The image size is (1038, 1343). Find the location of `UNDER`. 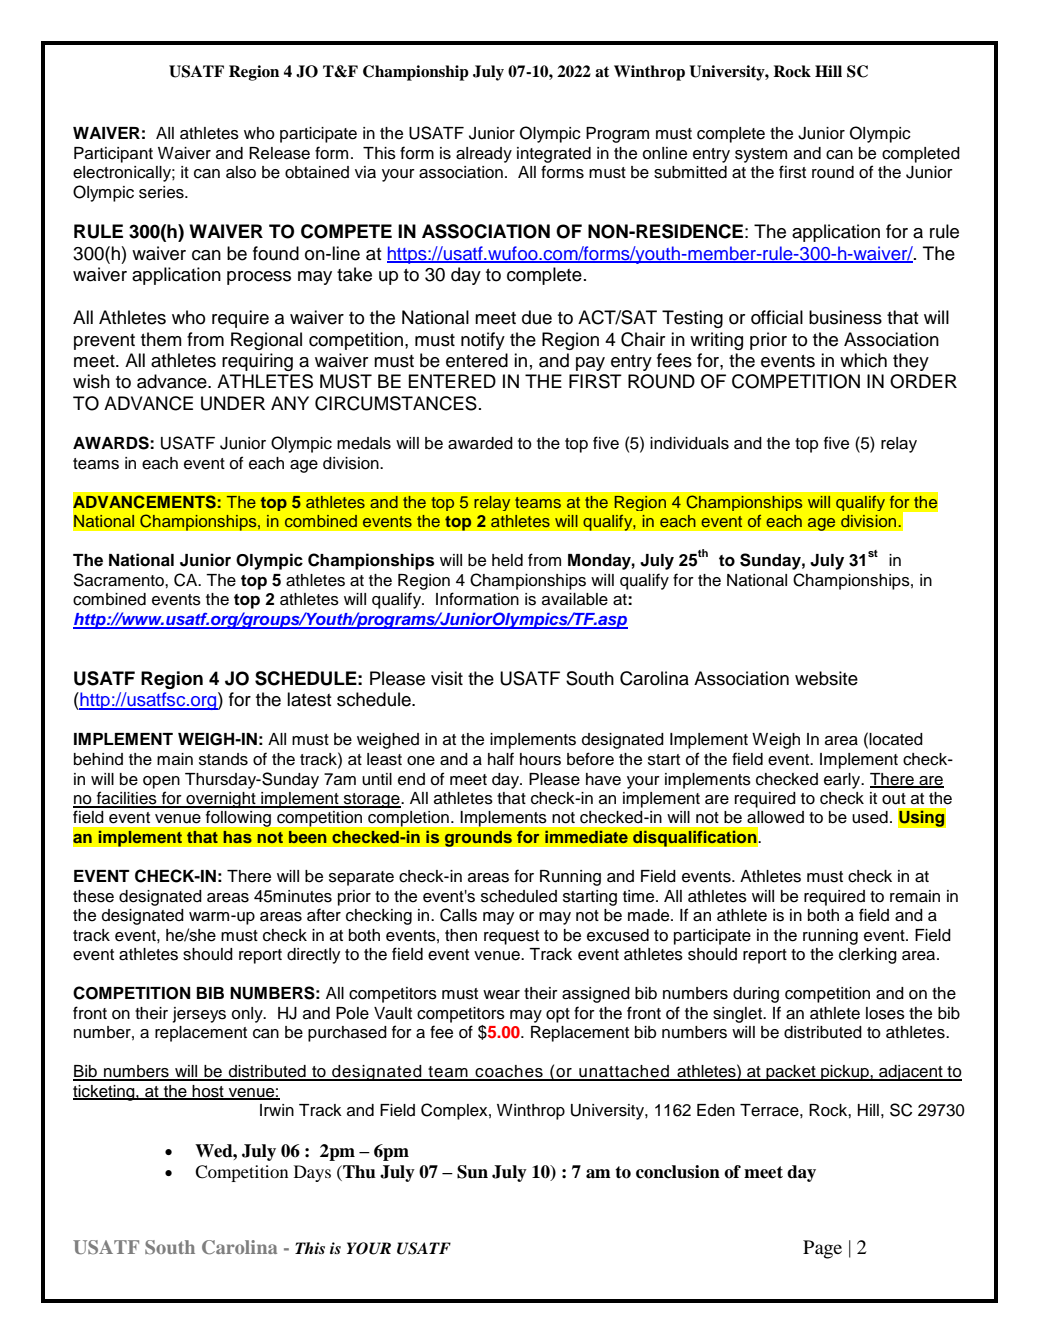

UNDER is located at coordinates (233, 403).
